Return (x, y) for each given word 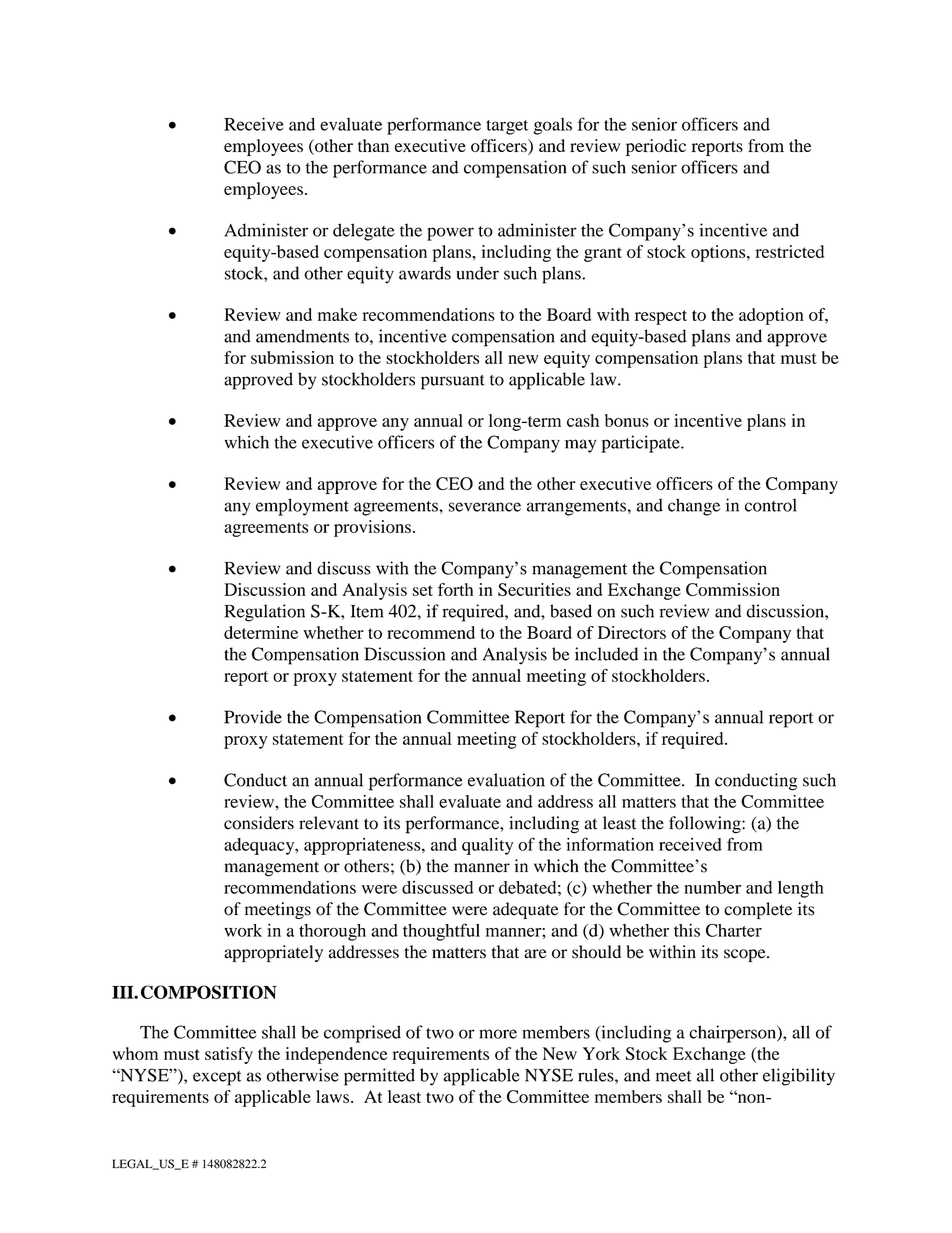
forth (455, 589)
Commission (733, 589)
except (217, 1078)
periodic (656, 147)
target (507, 127)
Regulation (264, 613)
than (373, 145)
